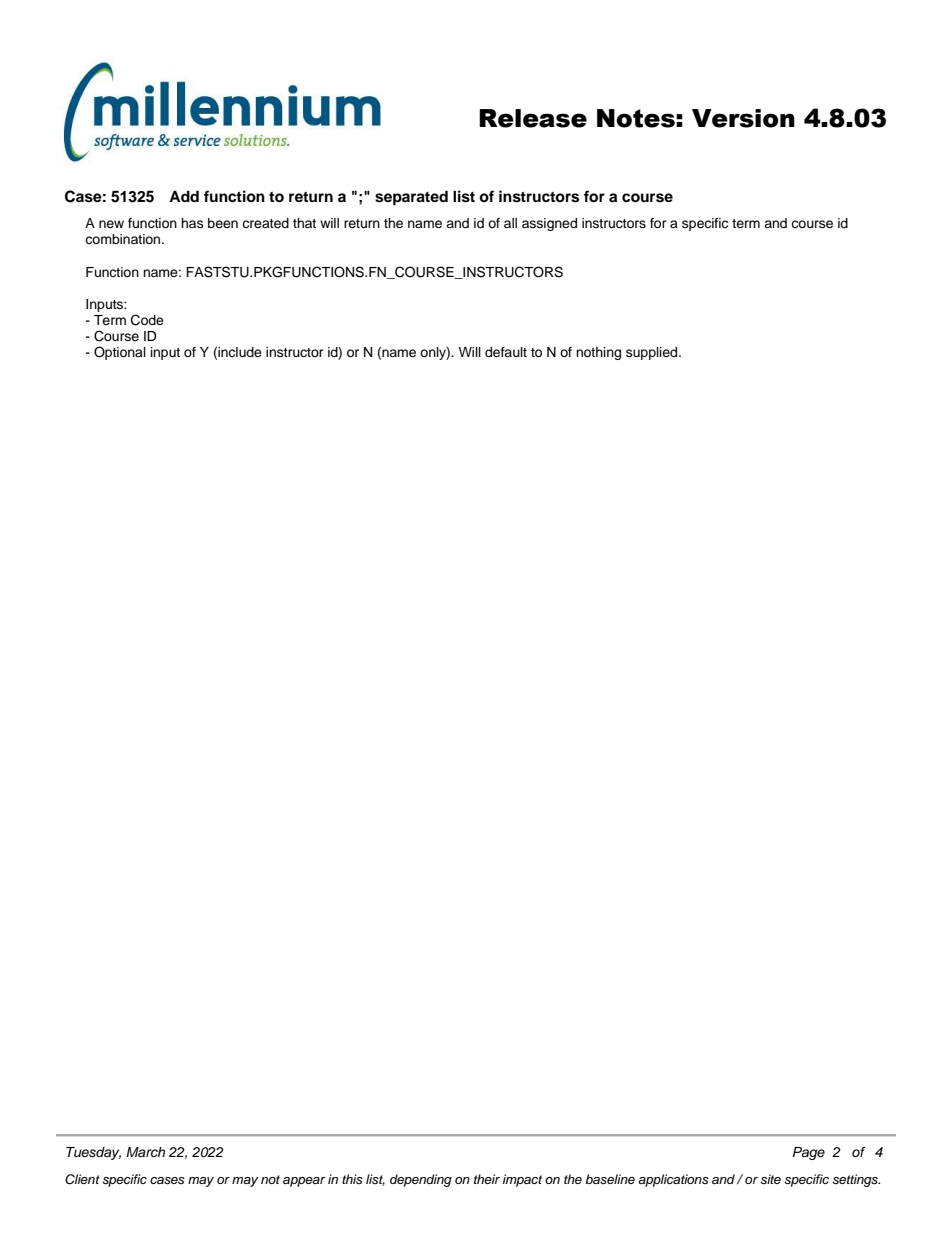 The image size is (952, 1233). I want to click on their, so click(487, 1179).
